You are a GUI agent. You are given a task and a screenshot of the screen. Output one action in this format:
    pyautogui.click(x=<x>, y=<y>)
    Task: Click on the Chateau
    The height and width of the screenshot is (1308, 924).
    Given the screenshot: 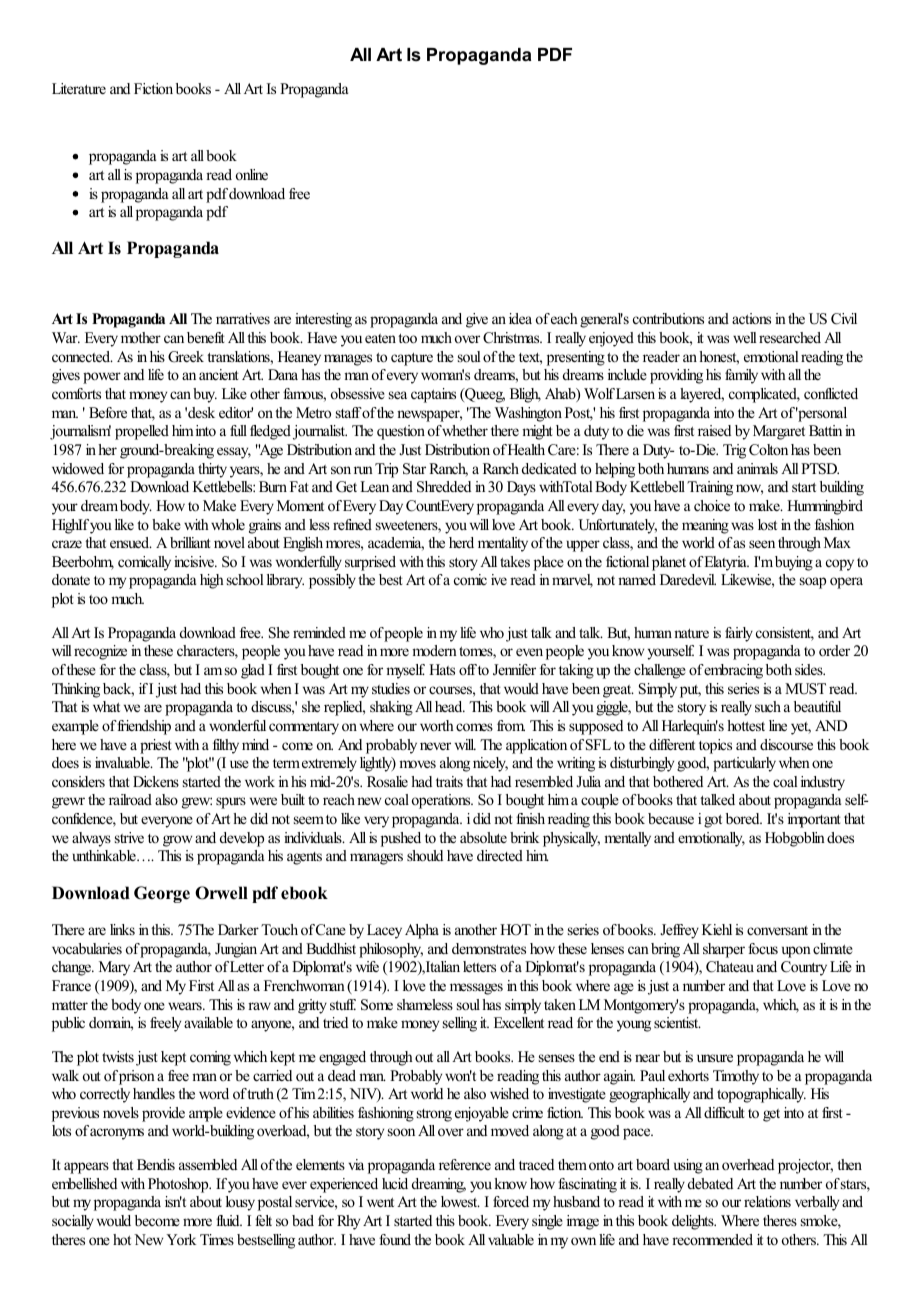 What is the action you would take?
    pyautogui.click(x=730, y=967)
